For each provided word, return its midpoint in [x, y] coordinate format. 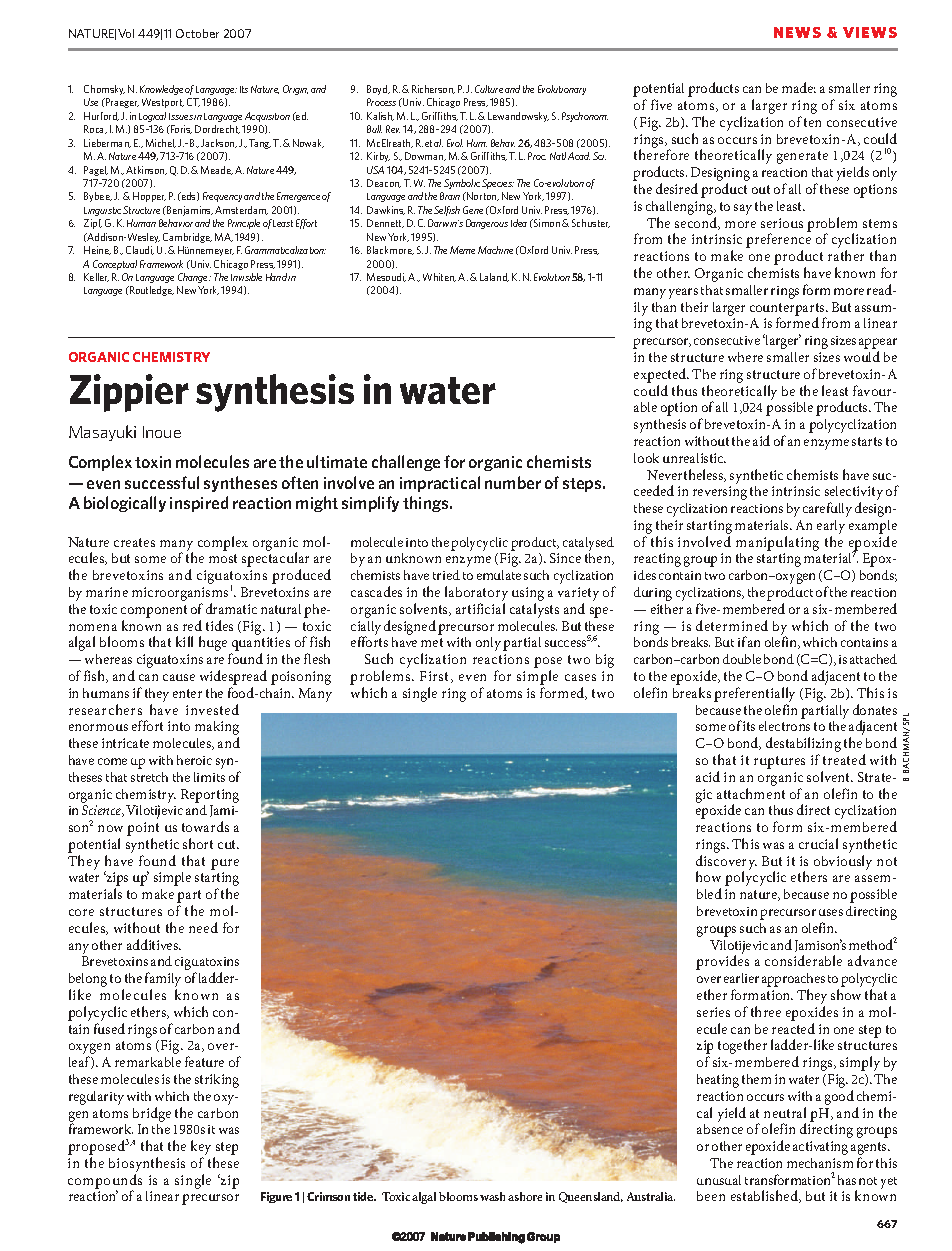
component [154, 611]
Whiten [439, 277]
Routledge [151, 291]
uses [831, 912]
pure [225, 864]
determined [732, 625]
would [862, 356]
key [201, 1149]
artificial [480, 608]
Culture [489, 89]
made [799, 87]
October [197, 33]
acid [708, 776]
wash [492, 1196]
